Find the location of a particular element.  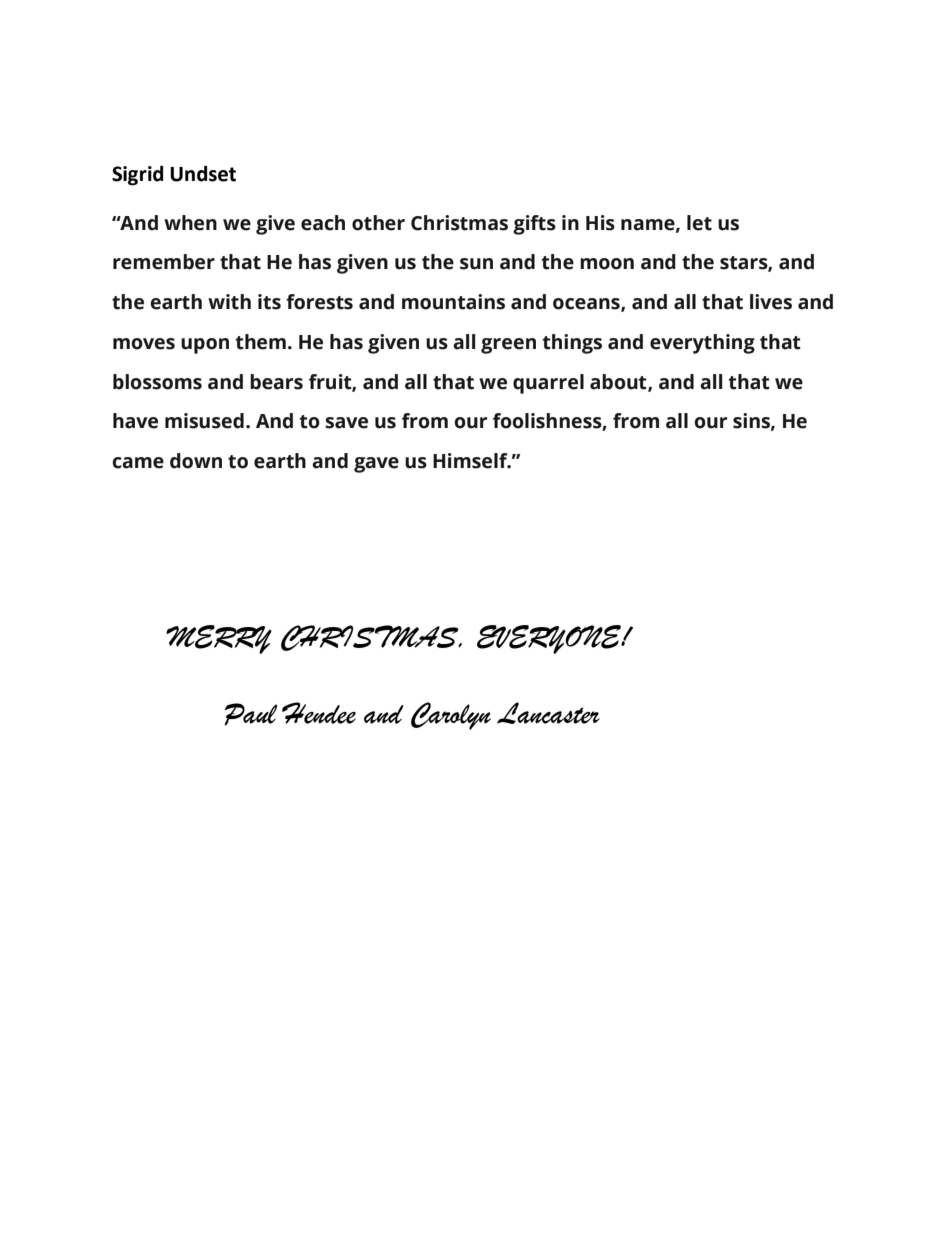

about is located at coordinates (619, 382).
